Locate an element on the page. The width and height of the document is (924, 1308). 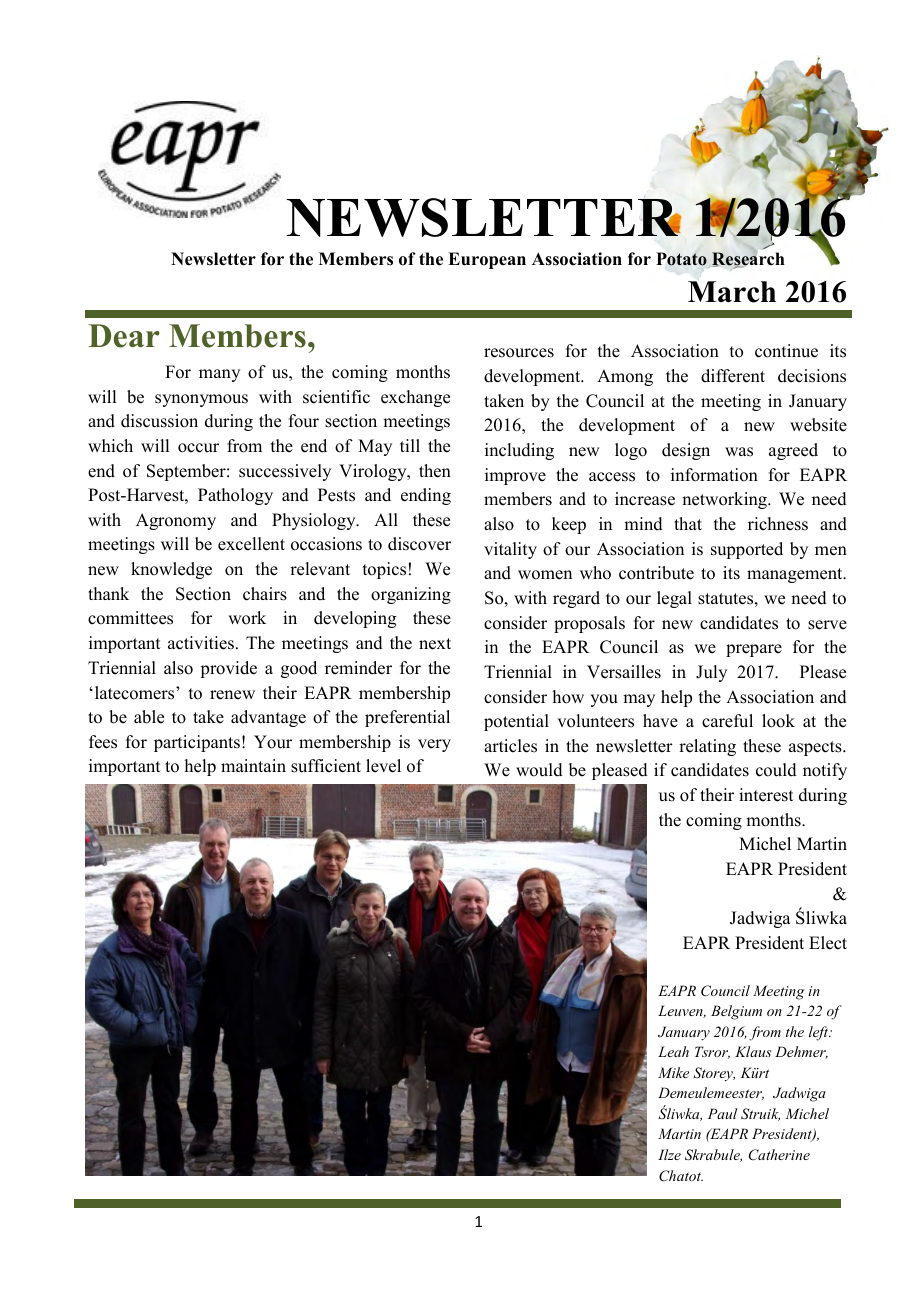
interest is located at coordinates (766, 795).
